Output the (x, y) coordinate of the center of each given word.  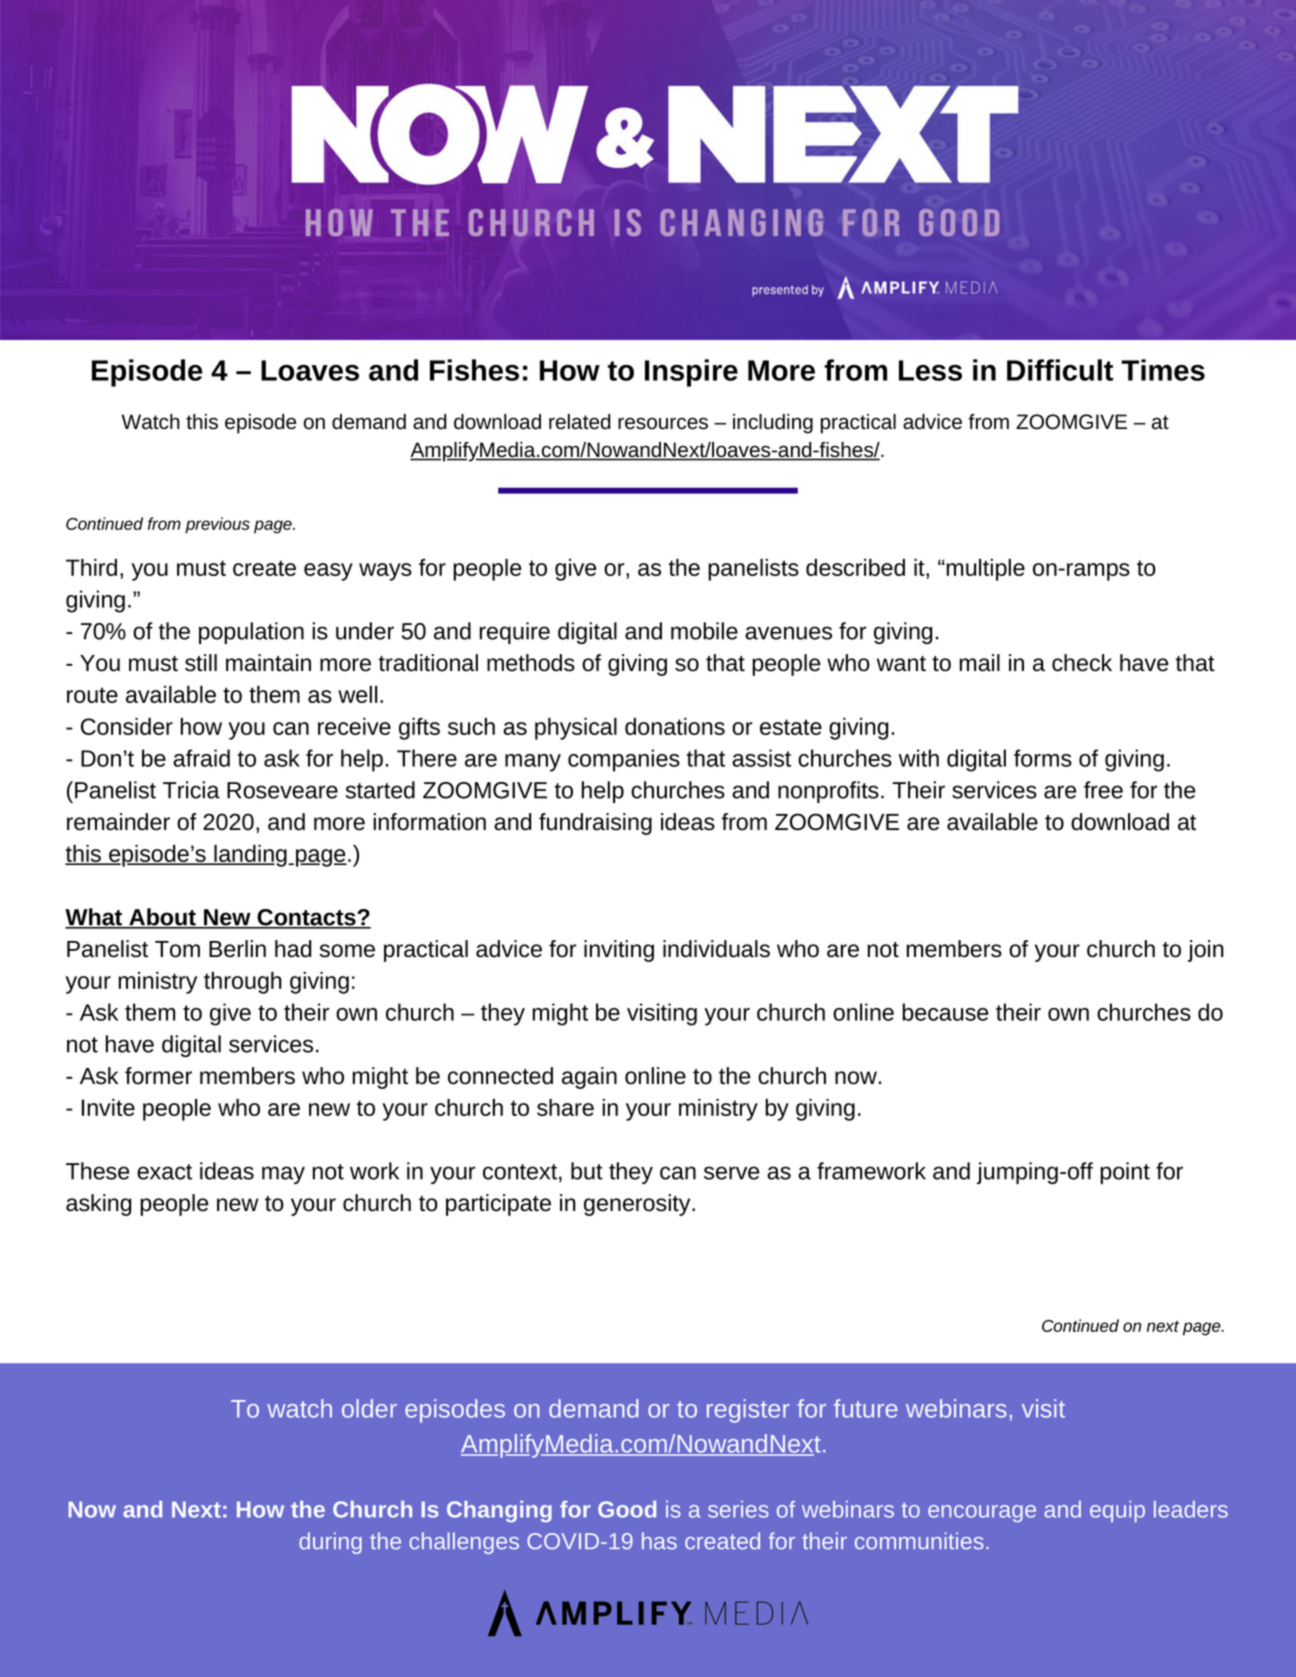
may (283, 1175)
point (1125, 1173)
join (1206, 951)
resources (663, 423)
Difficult (1060, 370)
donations (675, 726)
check (1082, 663)
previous (217, 525)
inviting (619, 951)
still (201, 663)
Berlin (237, 949)
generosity (638, 1205)
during (330, 1543)
